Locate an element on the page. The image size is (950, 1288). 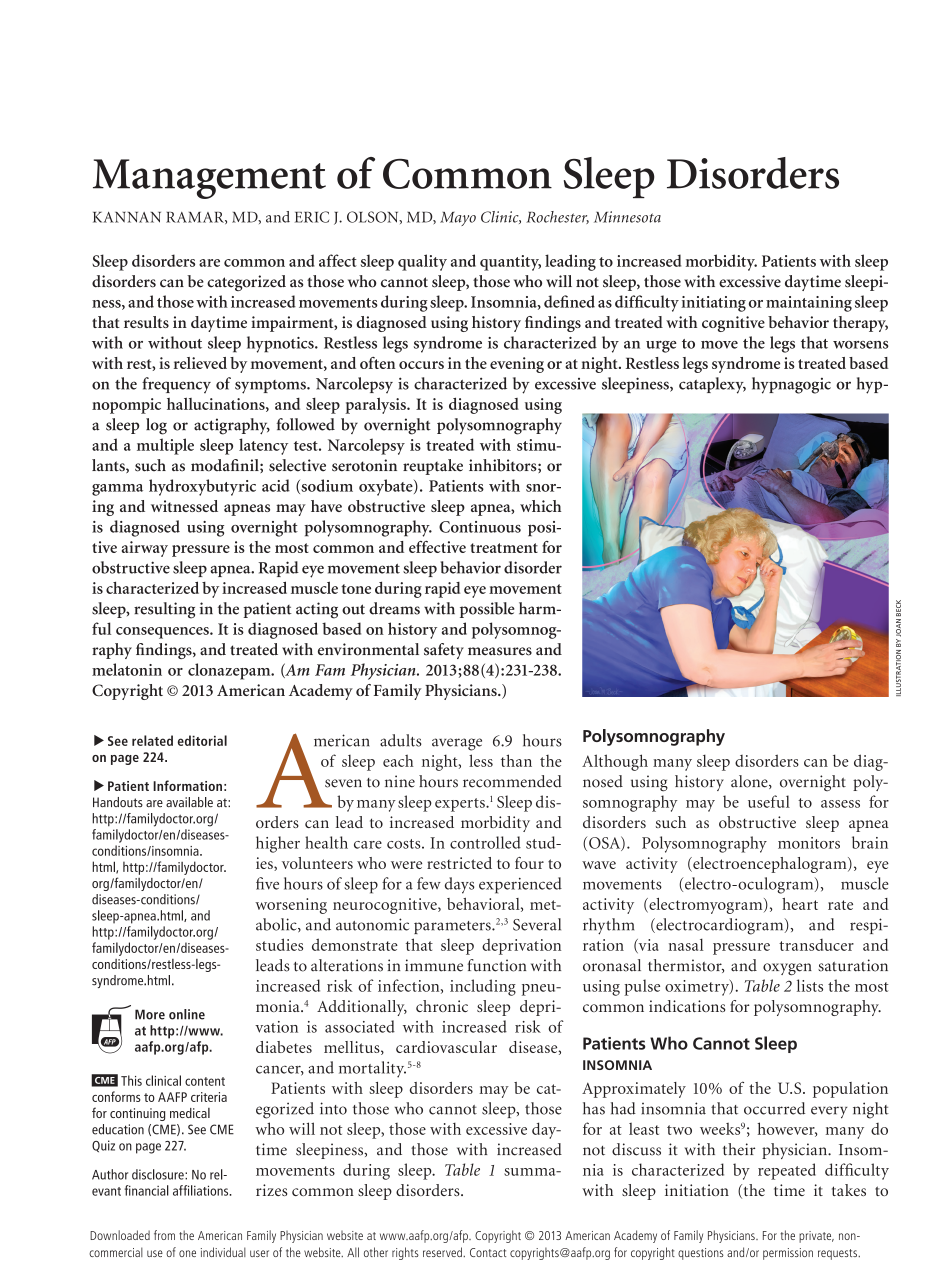
online is located at coordinates (187, 1014).
